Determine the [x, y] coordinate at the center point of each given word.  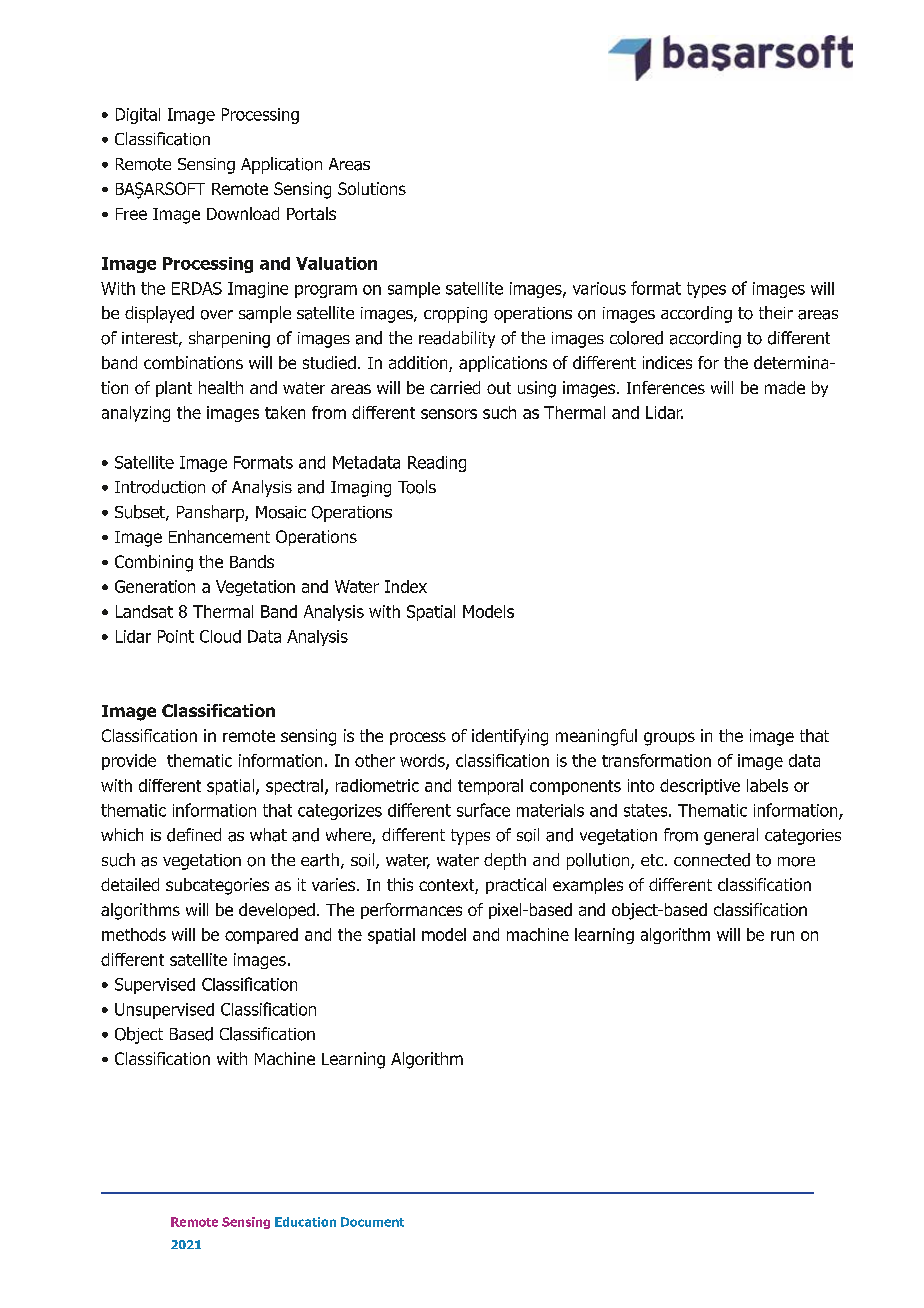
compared [261, 936]
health [221, 387]
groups [669, 739]
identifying [510, 737]
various [599, 288]
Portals [311, 213]
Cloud [220, 636]
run [782, 936]
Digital [138, 116]
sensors [449, 414]
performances [411, 911]
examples [588, 886]
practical [516, 886]
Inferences [666, 387]
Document [372, 1222]
